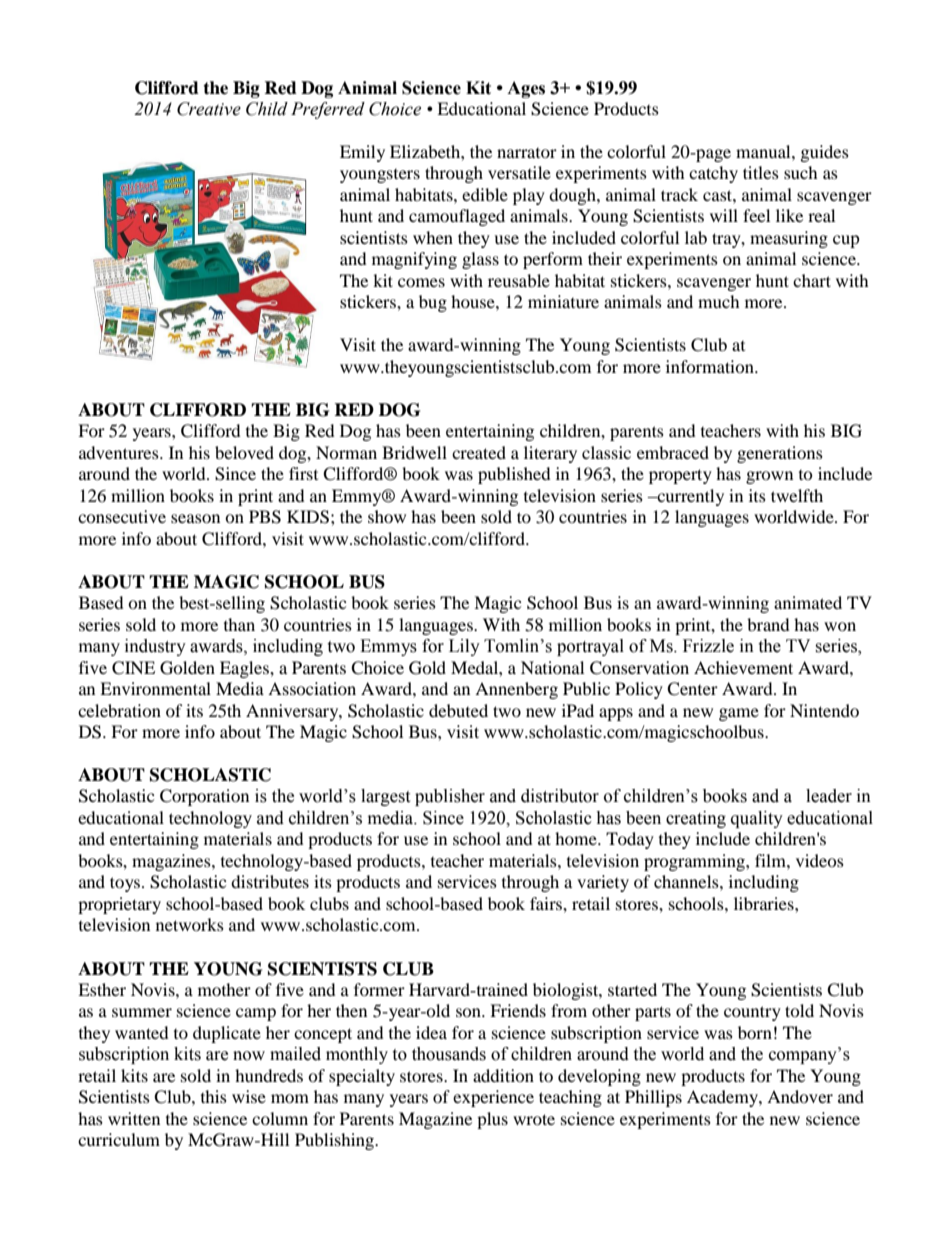 The image size is (952, 1233). Describe the element at coordinates (761, 172) in the screenshot. I see `titles` at that location.
